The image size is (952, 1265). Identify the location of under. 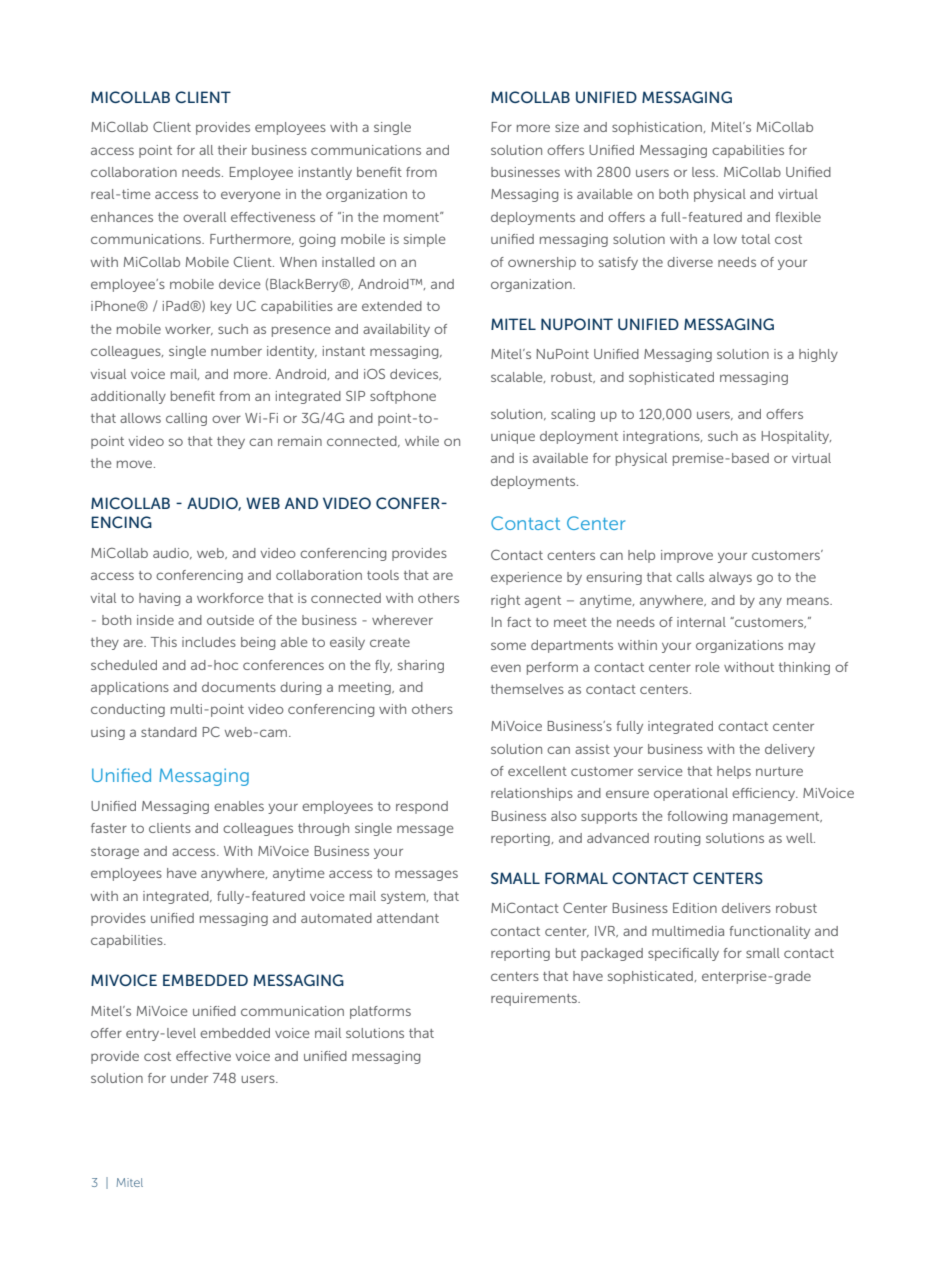
(189, 1078).
